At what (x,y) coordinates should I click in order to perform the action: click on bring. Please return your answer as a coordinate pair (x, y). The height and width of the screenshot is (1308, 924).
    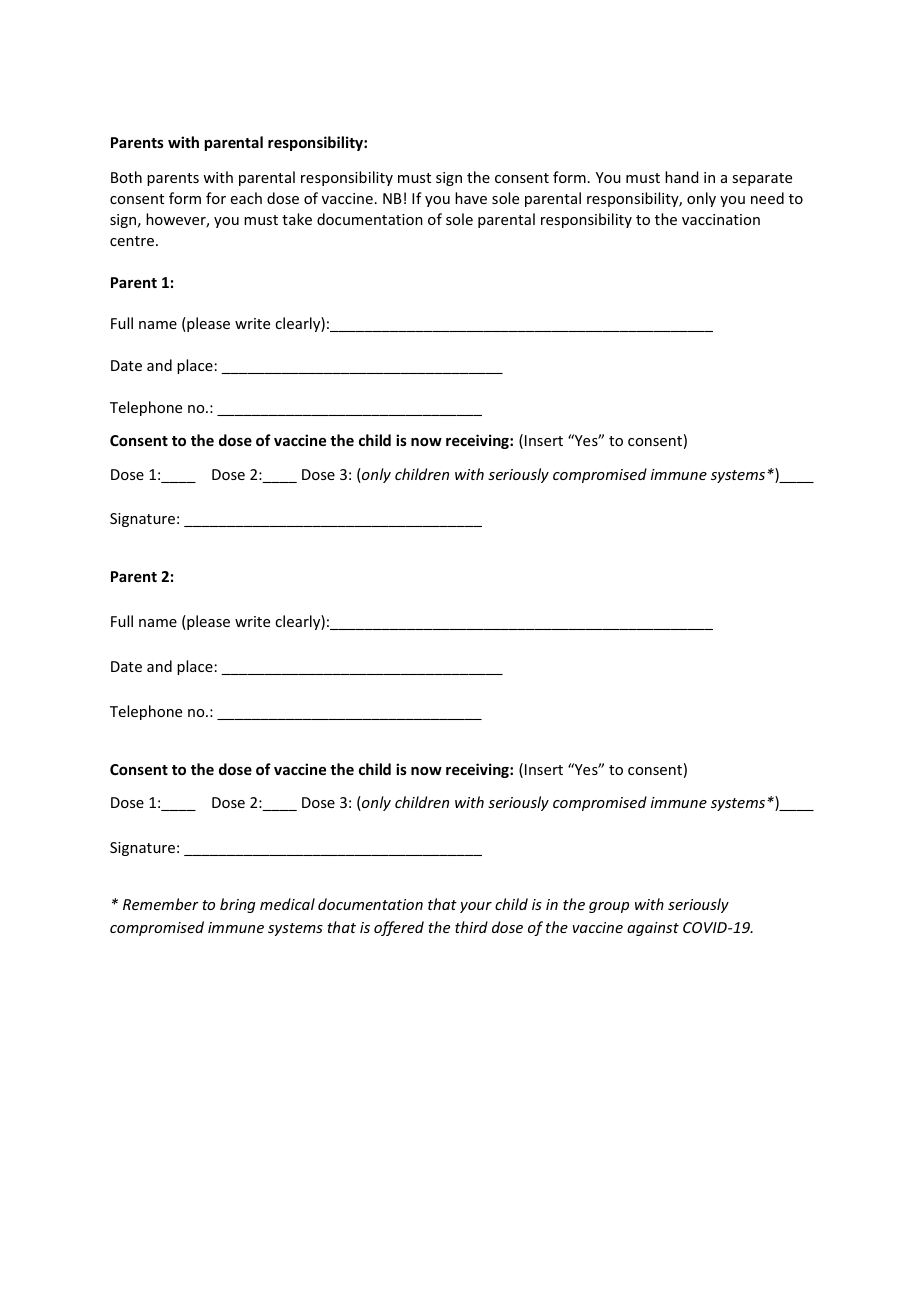
    Looking at the image, I should click on (237, 905).
